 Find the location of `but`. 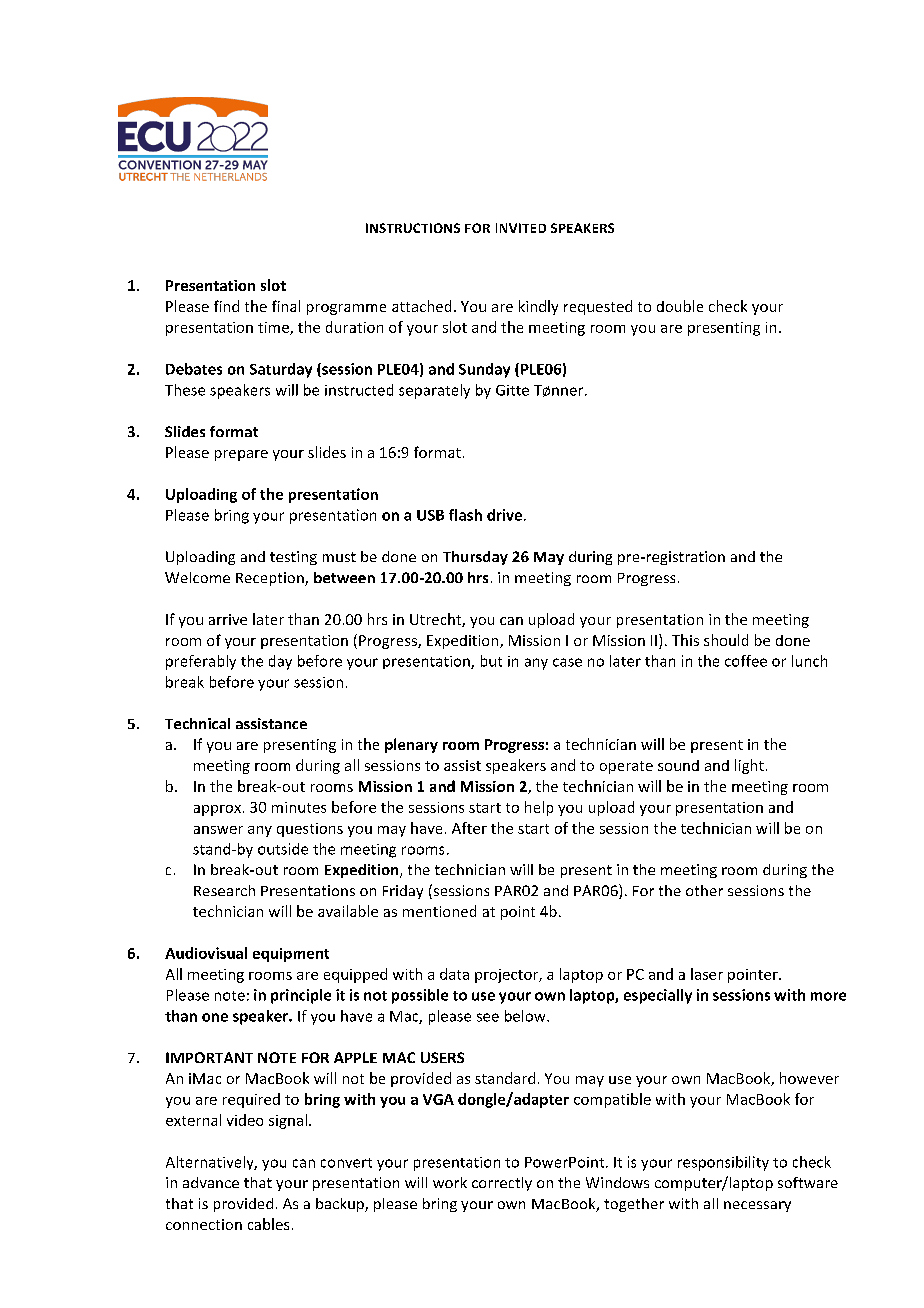

but is located at coordinates (491, 661).
